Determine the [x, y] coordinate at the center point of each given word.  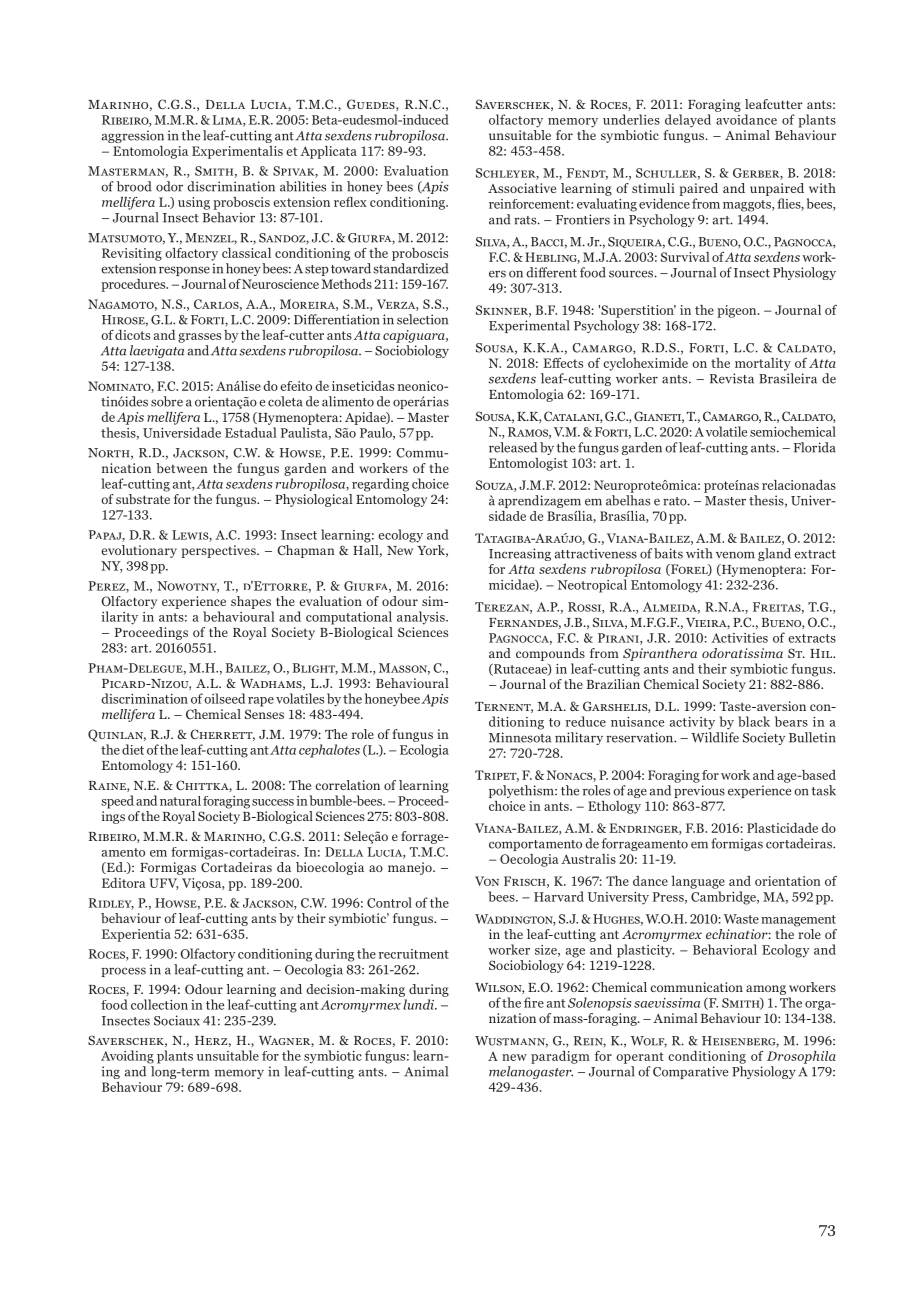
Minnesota [520, 737]
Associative [522, 188]
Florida [814, 447]
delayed [688, 121]
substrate [143, 499]
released [513, 447]
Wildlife [715, 737]
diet [133, 749]
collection [159, 1004]
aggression [133, 136]
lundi [420, 1004]
